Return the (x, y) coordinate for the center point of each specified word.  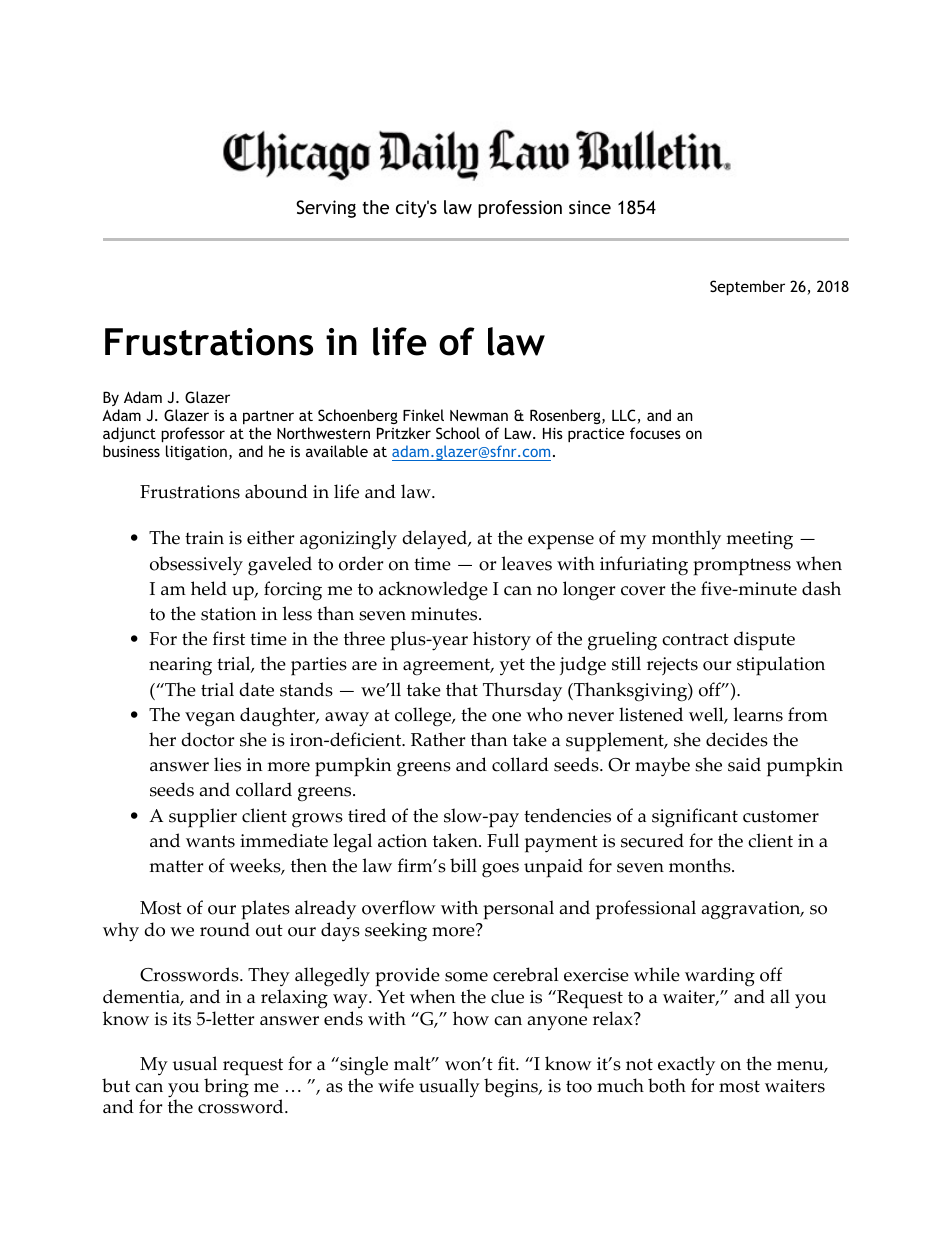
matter (176, 866)
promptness (742, 567)
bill (463, 865)
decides (737, 739)
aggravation (752, 910)
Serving (326, 209)
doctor (208, 739)
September (747, 287)
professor (193, 436)
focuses (655, 433)
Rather (438, 739)
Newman (479, 415)
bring (226, 1087)
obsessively (196, 566)
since (590, 207)
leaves (527, 563)
